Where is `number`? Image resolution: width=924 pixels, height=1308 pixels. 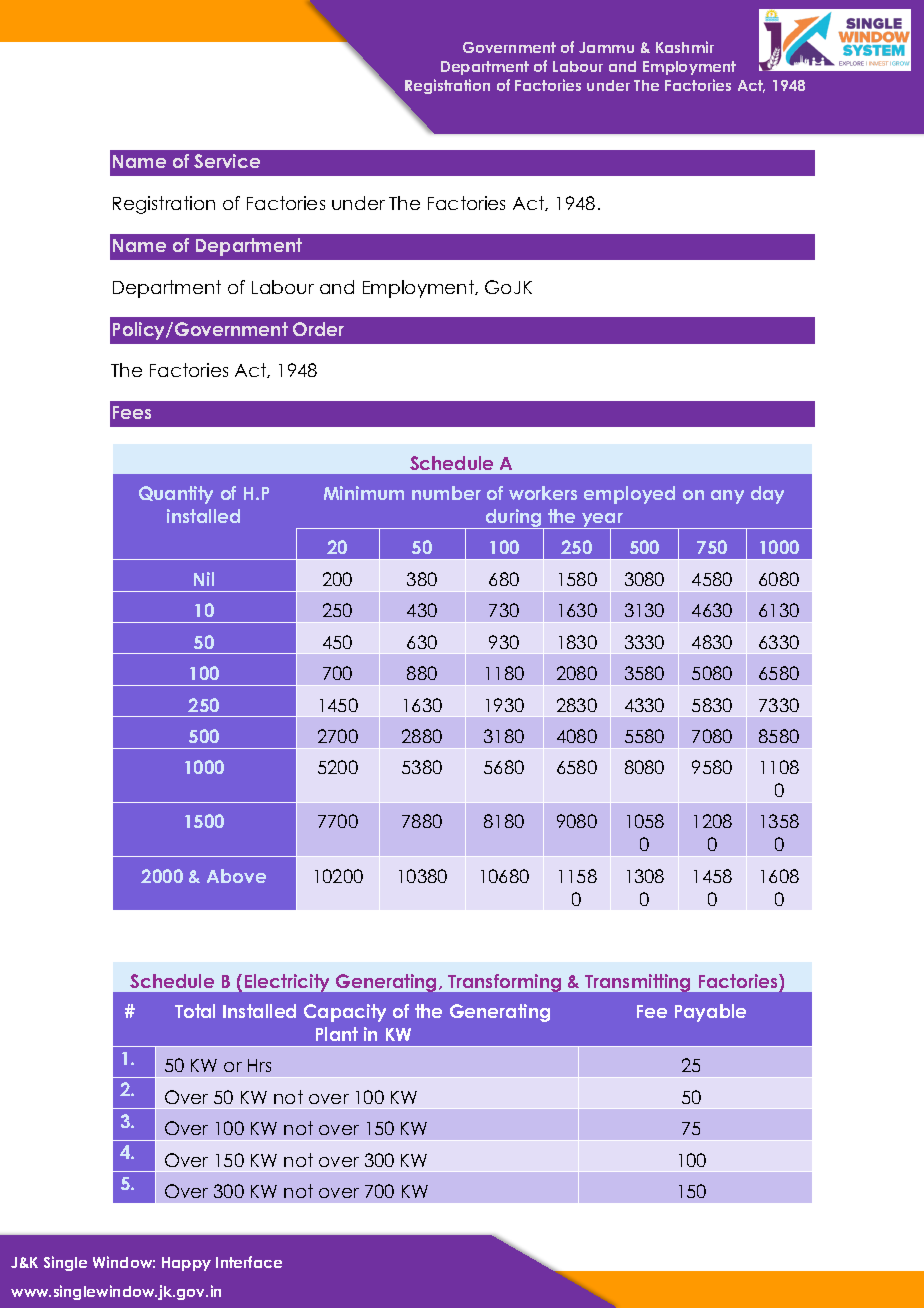 number is located at coordinates (446, 493).
